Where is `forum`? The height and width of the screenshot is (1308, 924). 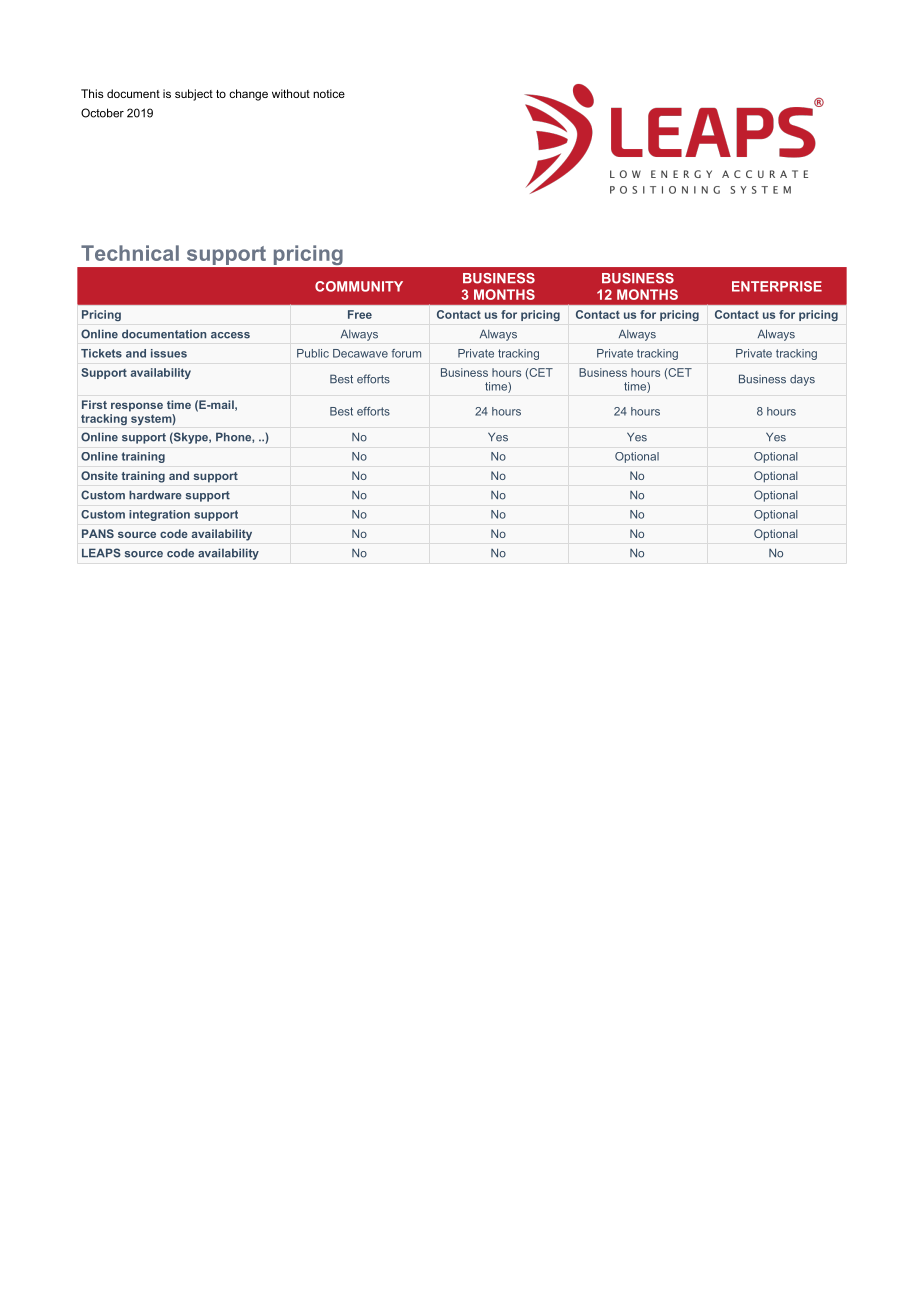 forum is located at coordinates (406, 353).
